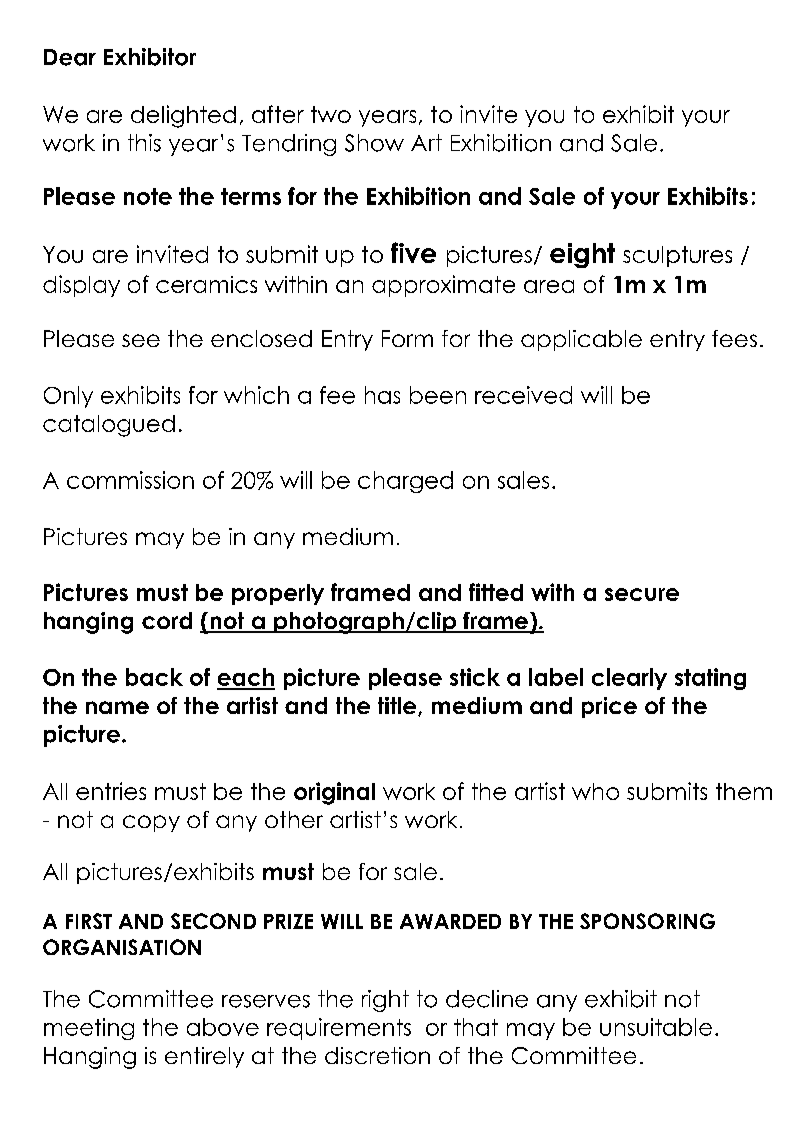  What do you see at coordinates (642, 594) in the screenshot?
I see `secure` at bounding box center [642, 594].
